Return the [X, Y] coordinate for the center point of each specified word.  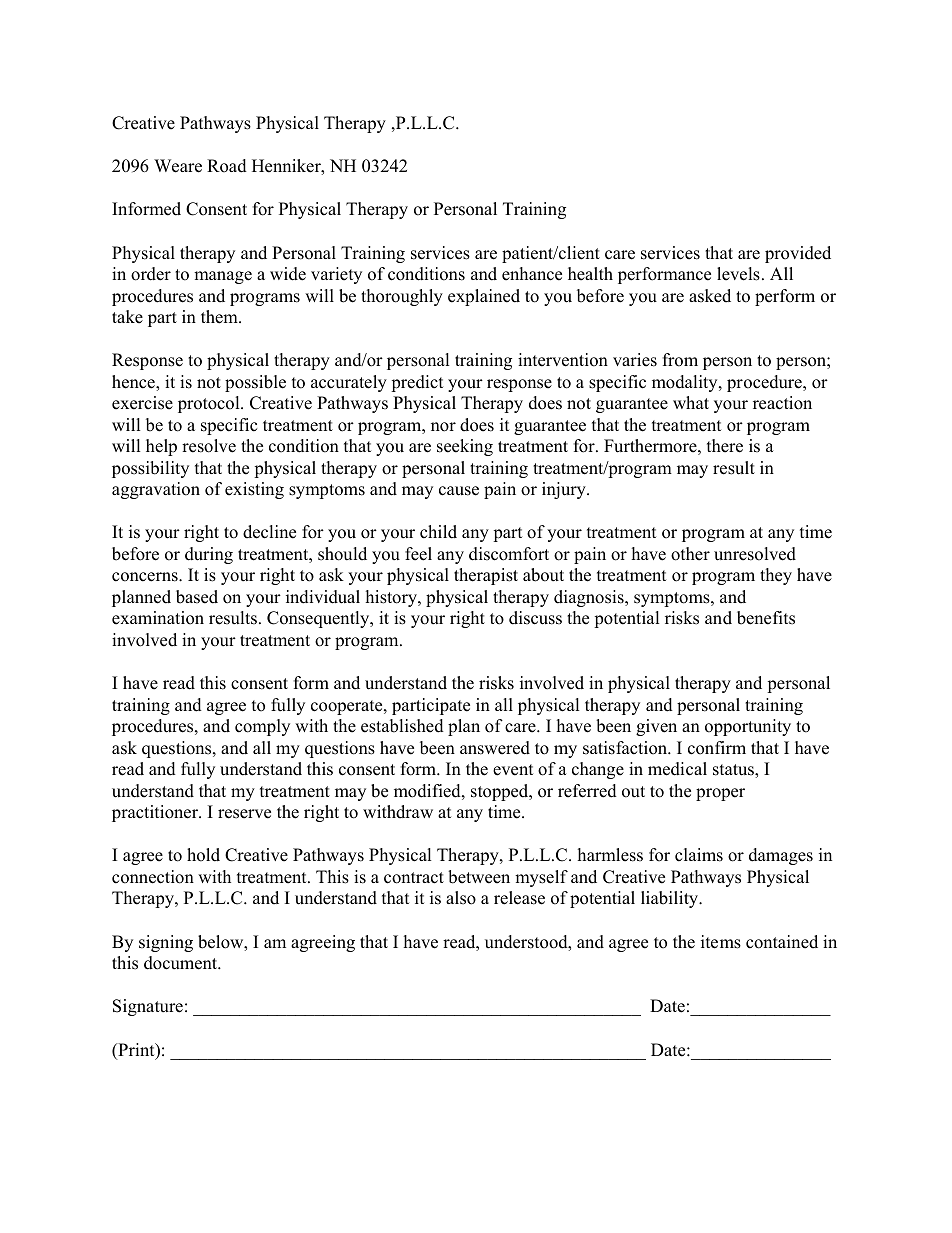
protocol [210, 404]
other [690, 554]
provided [798, 254]
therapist [486, 576]
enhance [532, 274]
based [197, 597]
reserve [244, 814]
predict [417, 383]
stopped [501, 792]
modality [686, 383]
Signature [148, 1007]
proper [720, 794]
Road [227, 166]
